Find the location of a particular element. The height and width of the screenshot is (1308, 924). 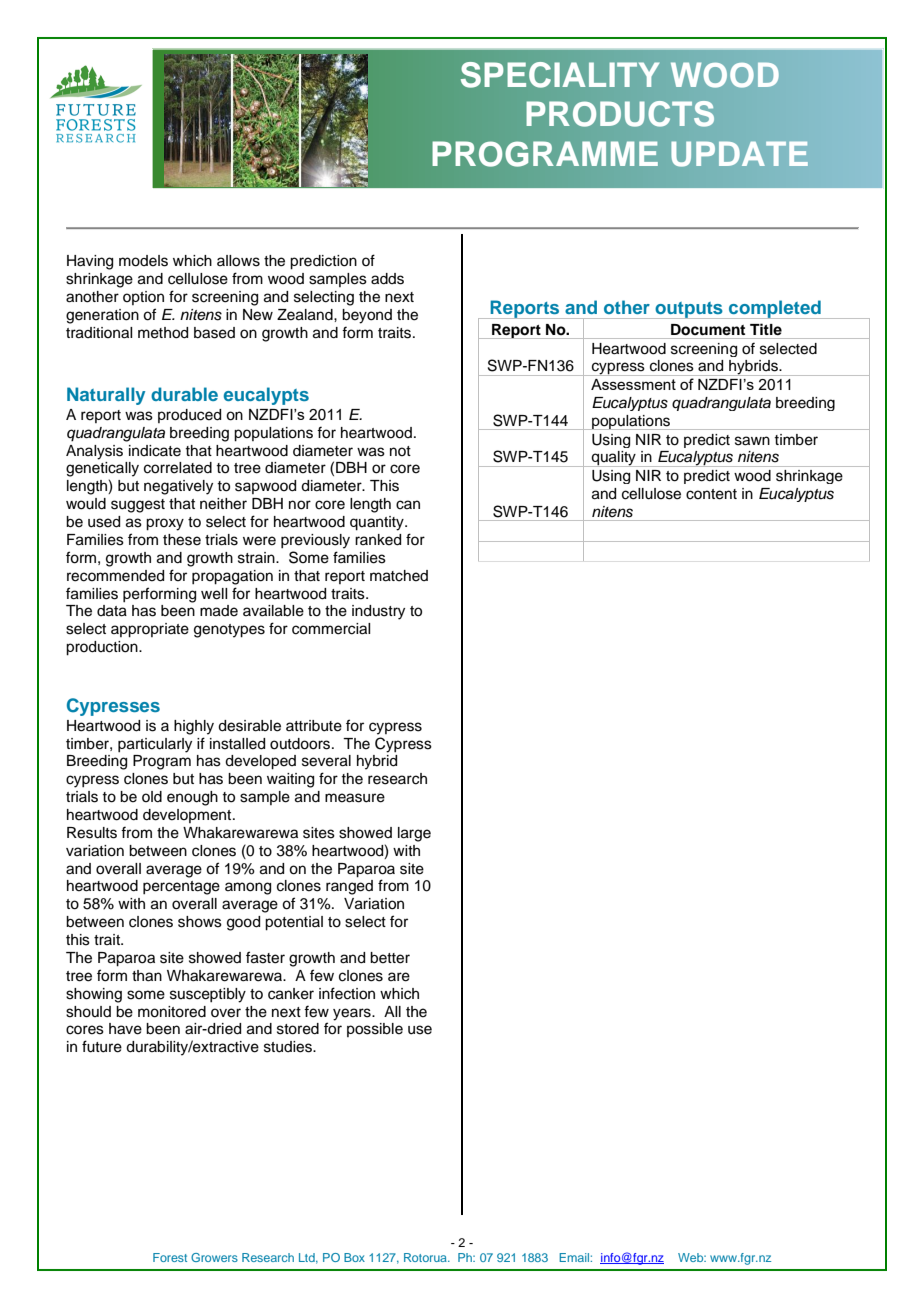

shows is located at coordinates (200, 922).
